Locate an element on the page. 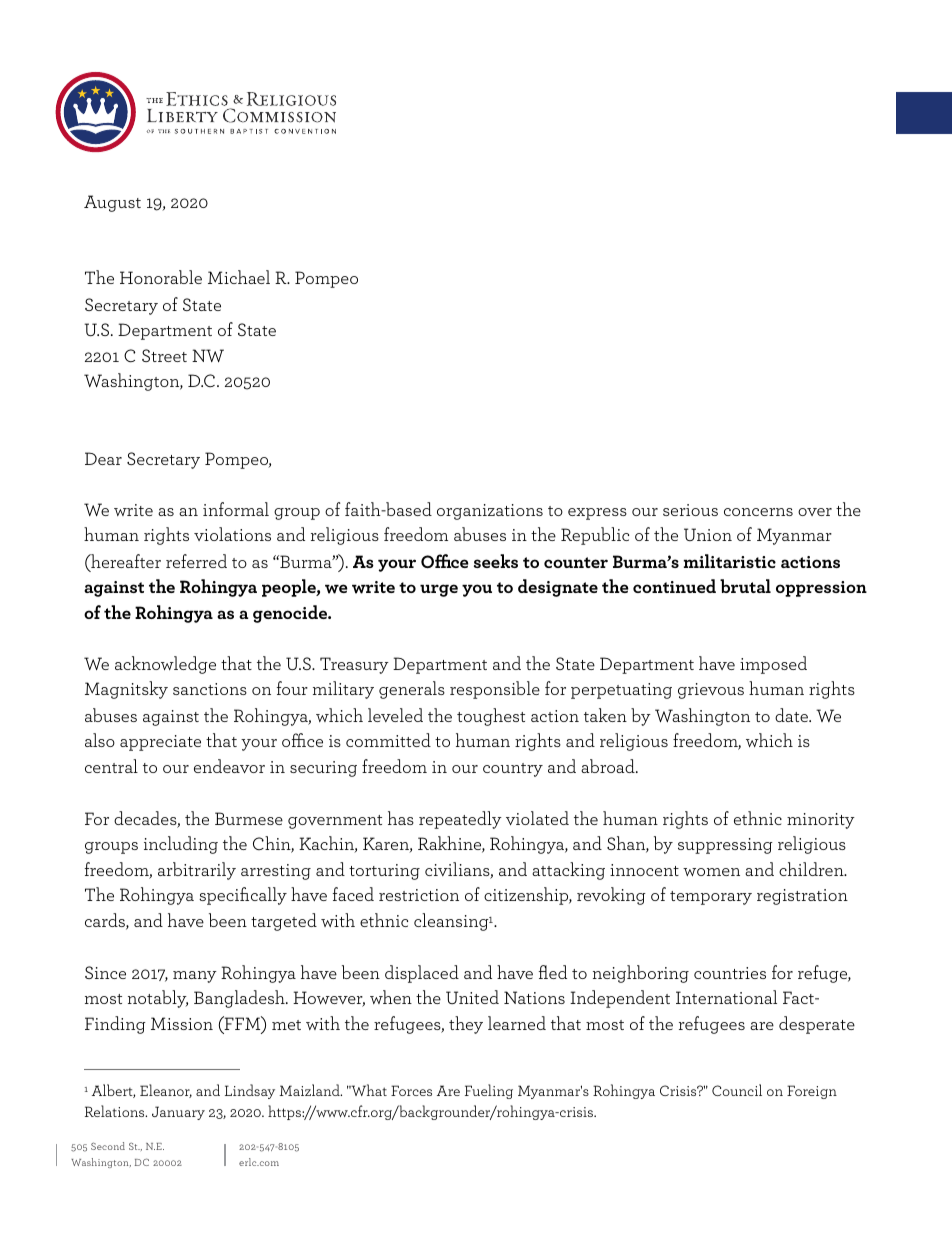 The image size is (952, 1233). responsible is located at coordinates (495, 690).
